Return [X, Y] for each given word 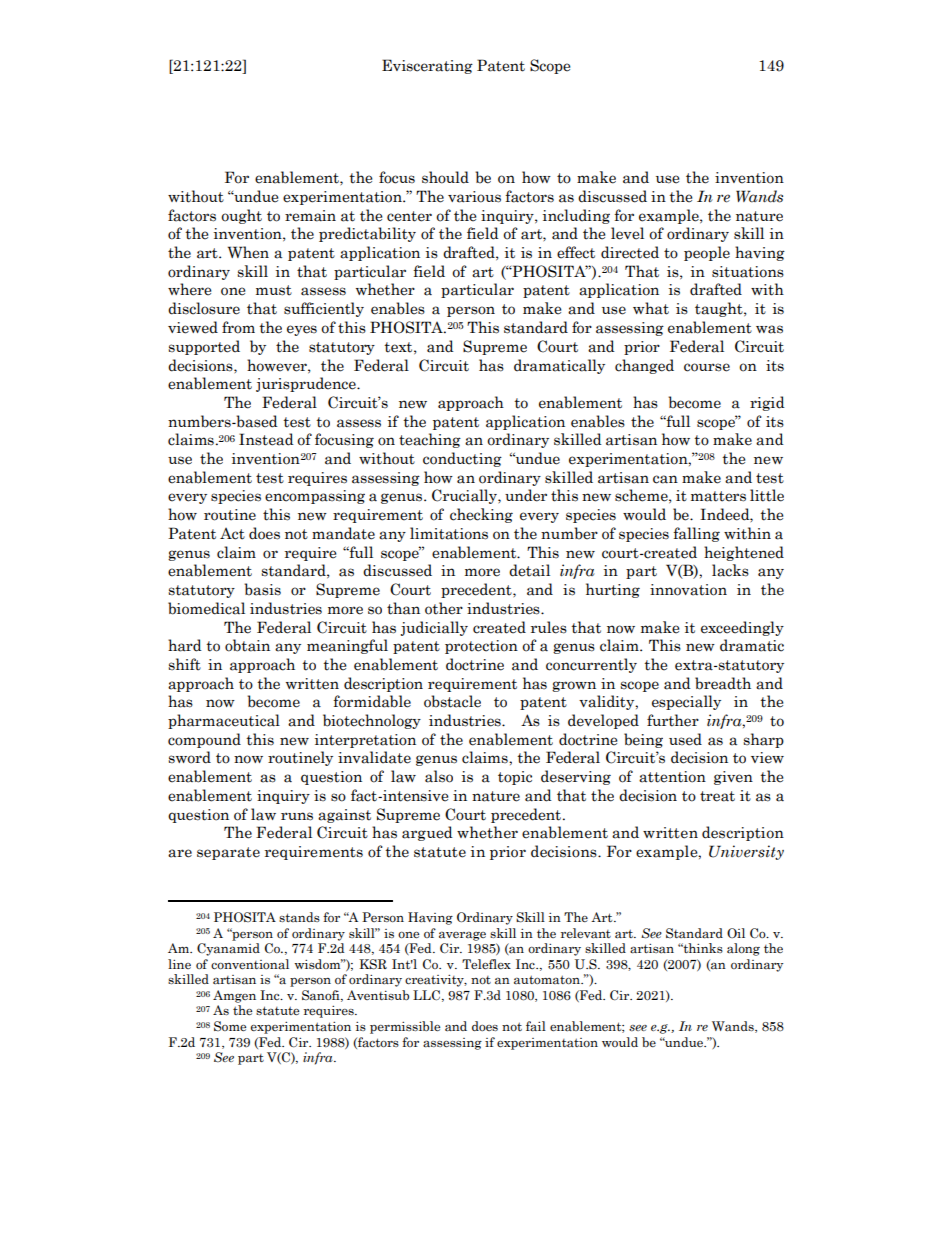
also [439, 776]
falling [696, 534]
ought [241, 216]
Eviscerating [427, 66]
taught [720, 309]
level [627, 233]
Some [230, 1026]
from [238, 327]
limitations [449, 533]
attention [672, 777]
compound [204, 740]
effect [576, 252]
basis [262, 589]
